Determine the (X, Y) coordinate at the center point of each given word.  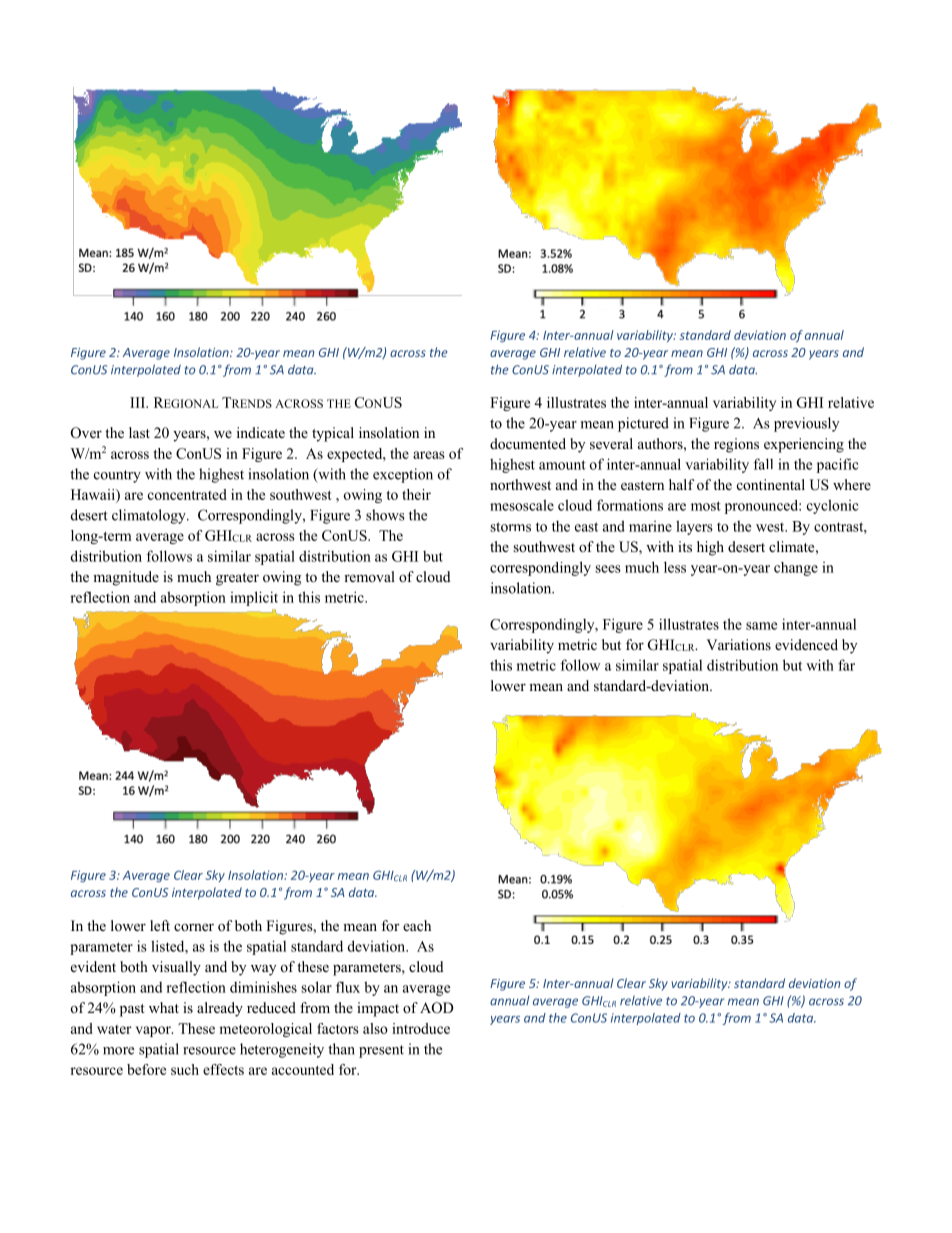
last (139, 432)
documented (528, 443)
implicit (254, 598)
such (185, 1069)
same (761, 626)
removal (369, 576)
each (417, 925)
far (846, 665)
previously (806, 424)
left (160, 925)
